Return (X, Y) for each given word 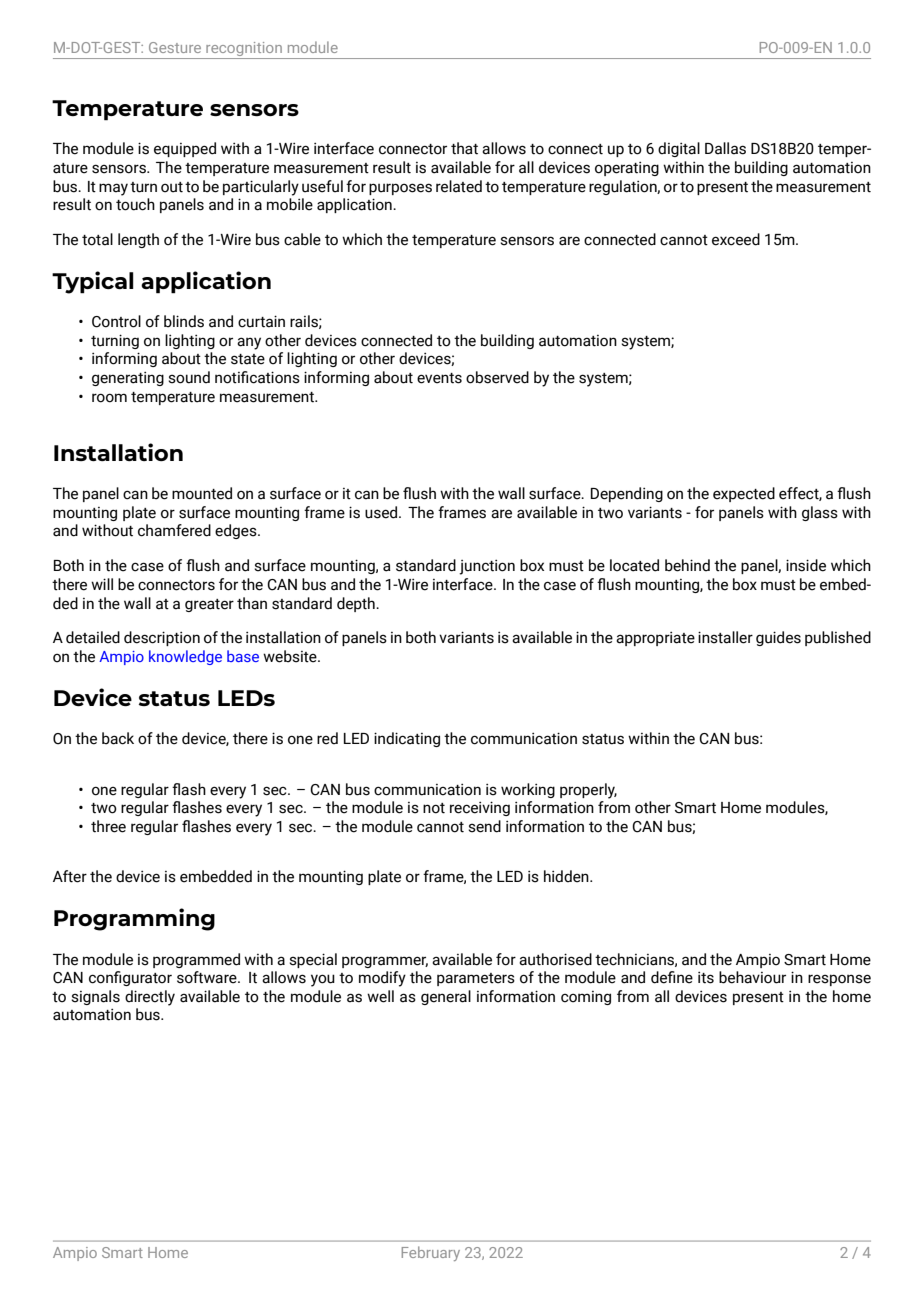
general (446, 997)
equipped (185, 149)
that (464, 148)
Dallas (725, 148)
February (431, 1253)
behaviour (752, 977)
